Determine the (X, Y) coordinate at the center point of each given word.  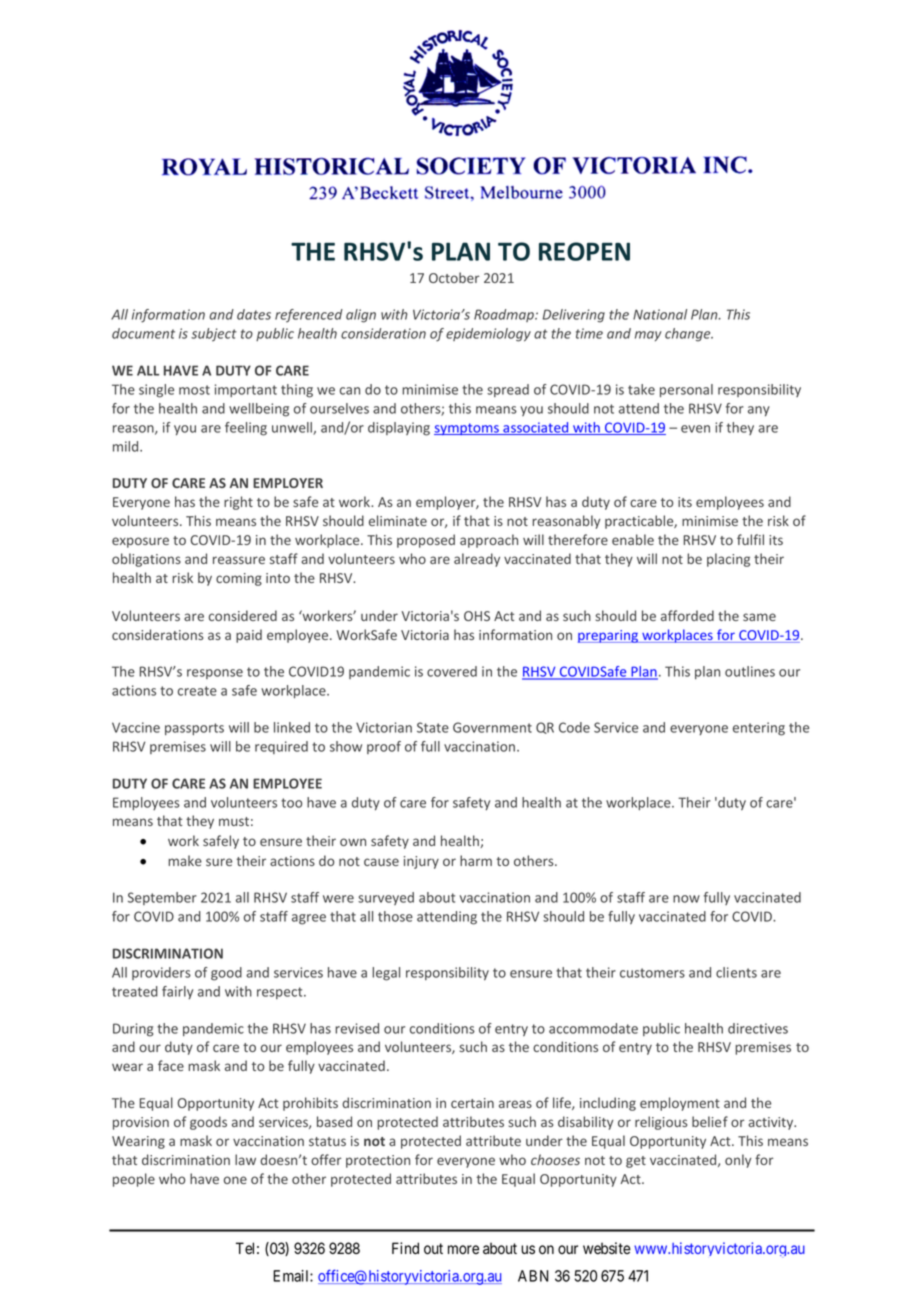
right (238, 503)
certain (472, 1103)
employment (680, 1104)
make (185, 860)
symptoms (467, 429)
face (171, 1065)
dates (254, 314)
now (686, 899)
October (454, 277)
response (215, 674)
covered (452, 671)
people (134, 1180)
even (695, 429)
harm (476, 860)
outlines (750, 671)
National (660, 314)
